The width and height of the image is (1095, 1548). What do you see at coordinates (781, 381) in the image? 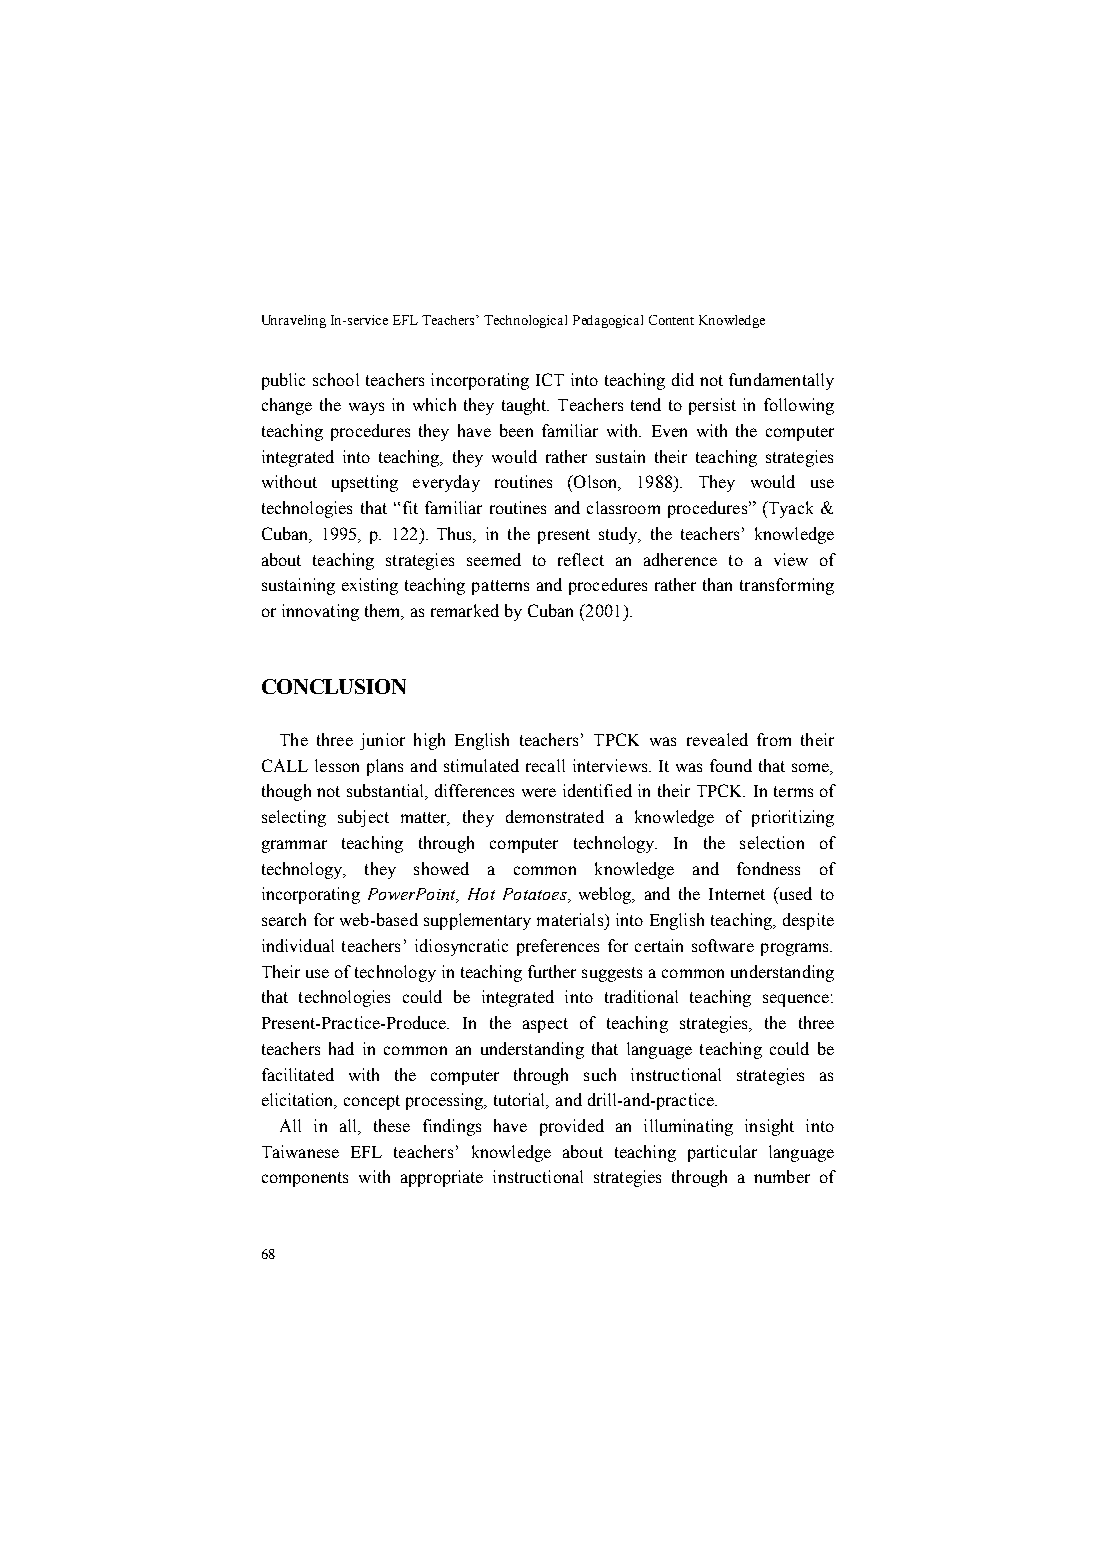
I see `fundamentally` at bounding box center [781, 381].
